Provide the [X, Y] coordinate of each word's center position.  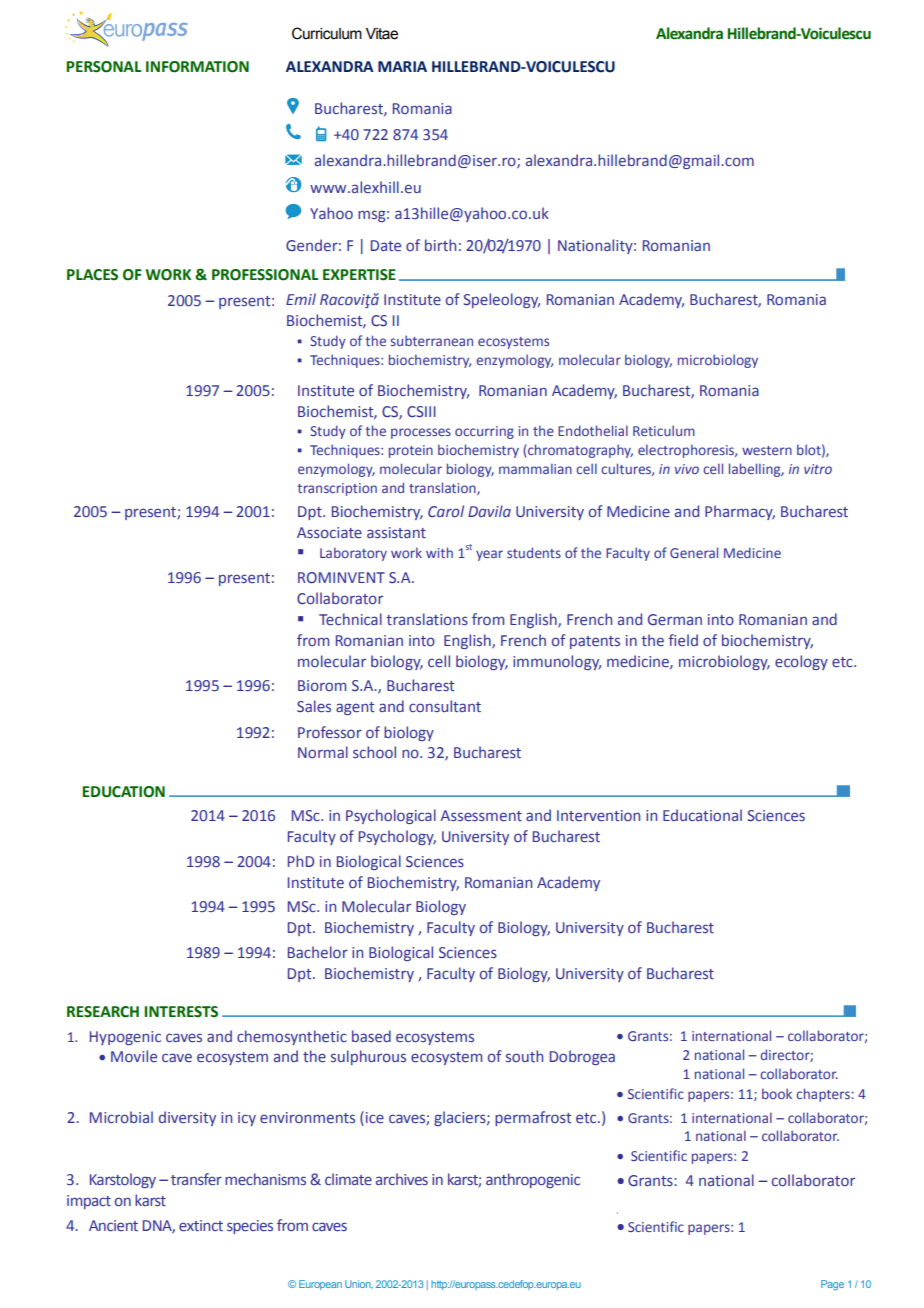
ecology [801, 662]
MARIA [402, 66]
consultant [445, 706]
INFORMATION [197, 67]
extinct [201, 1226]
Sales [314, 706]
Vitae [382, 34]
